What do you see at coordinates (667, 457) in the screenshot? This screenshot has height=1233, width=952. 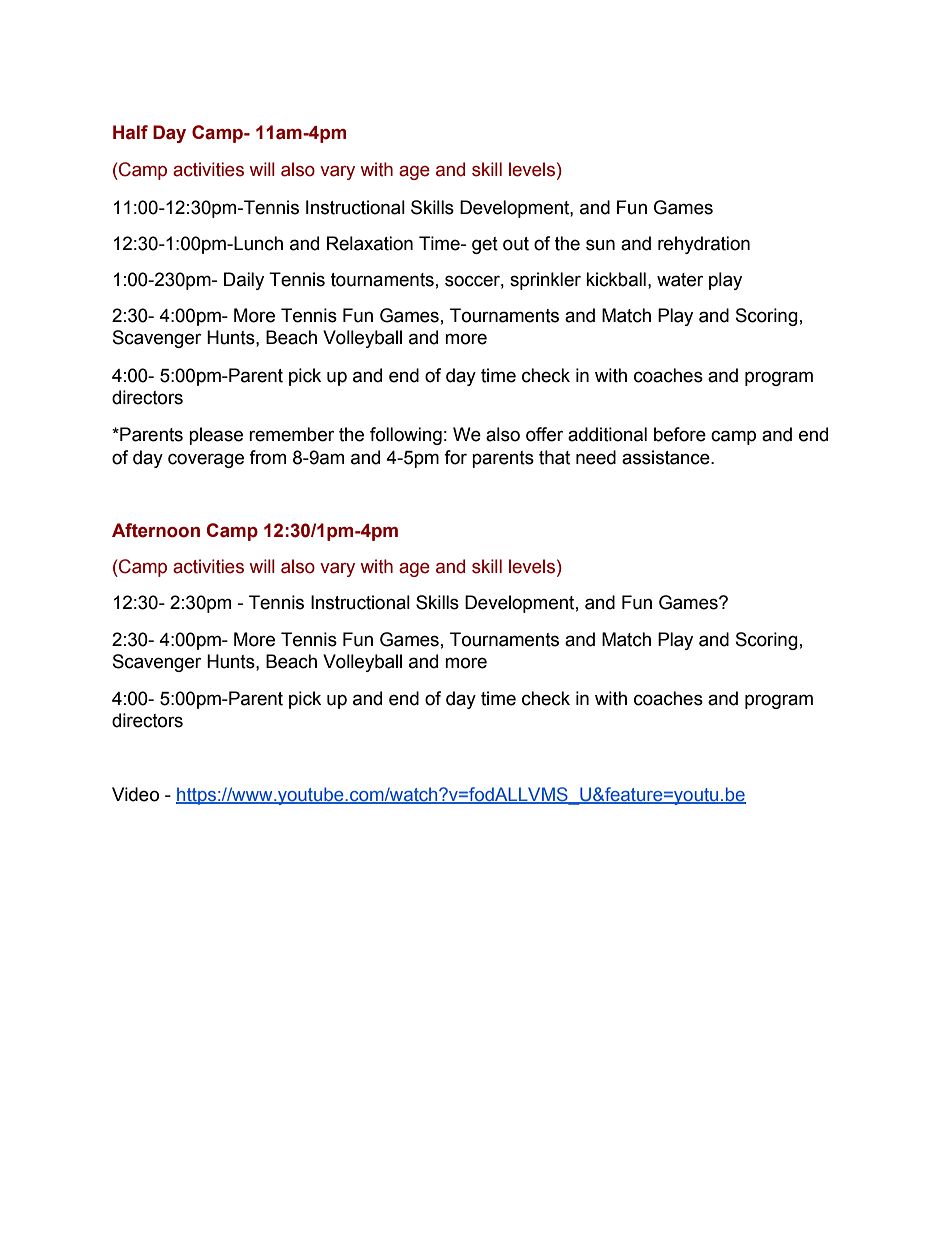 I see `assistance` at bounding box center [667, 457].
